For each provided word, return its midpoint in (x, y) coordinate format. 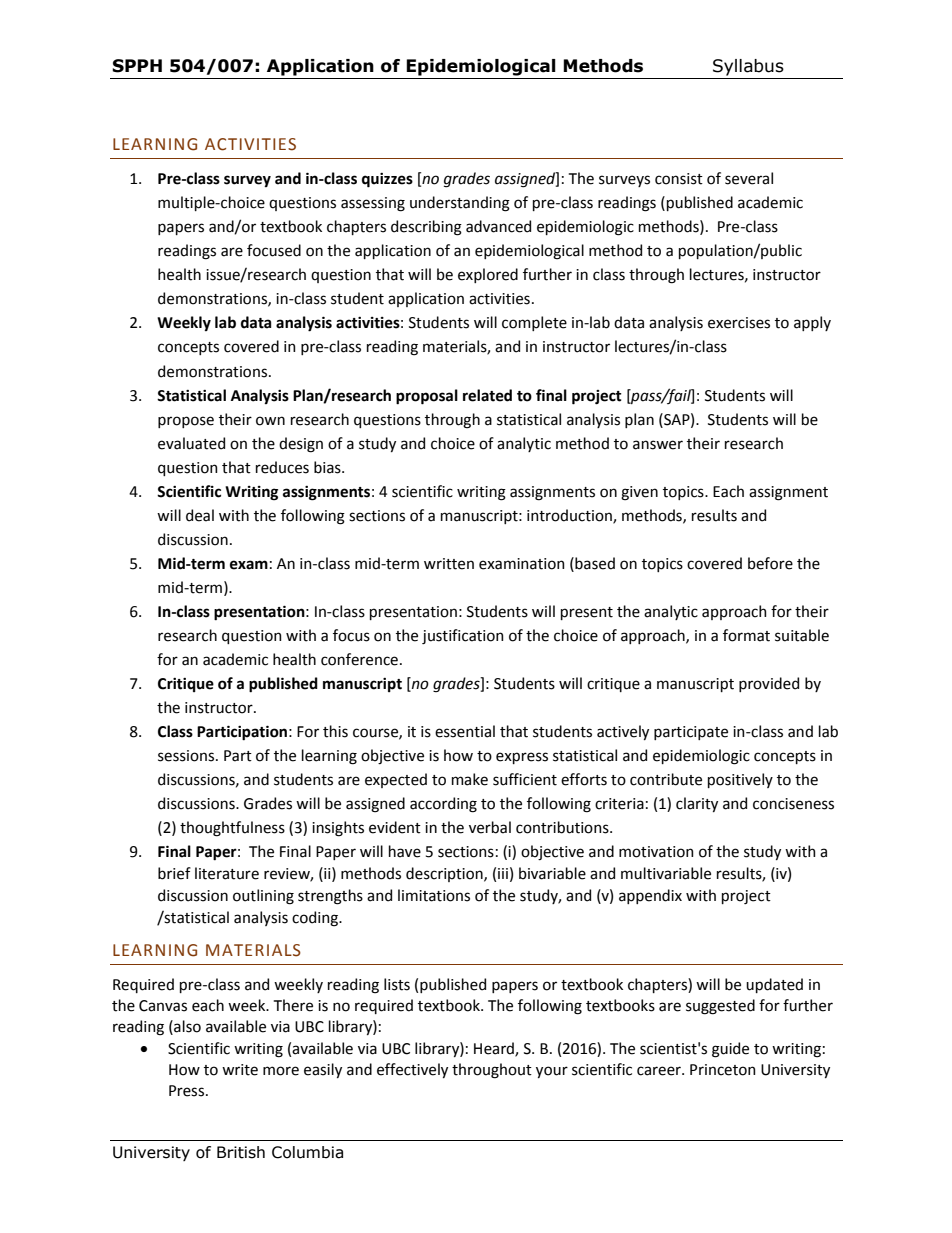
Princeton (723, 1070)
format (746, 635)
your (552, 1072)
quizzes (387, 180)
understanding (460, 204)
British (241, 1152)
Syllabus (748, 67)
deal (200, 515)
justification (463, 636)
